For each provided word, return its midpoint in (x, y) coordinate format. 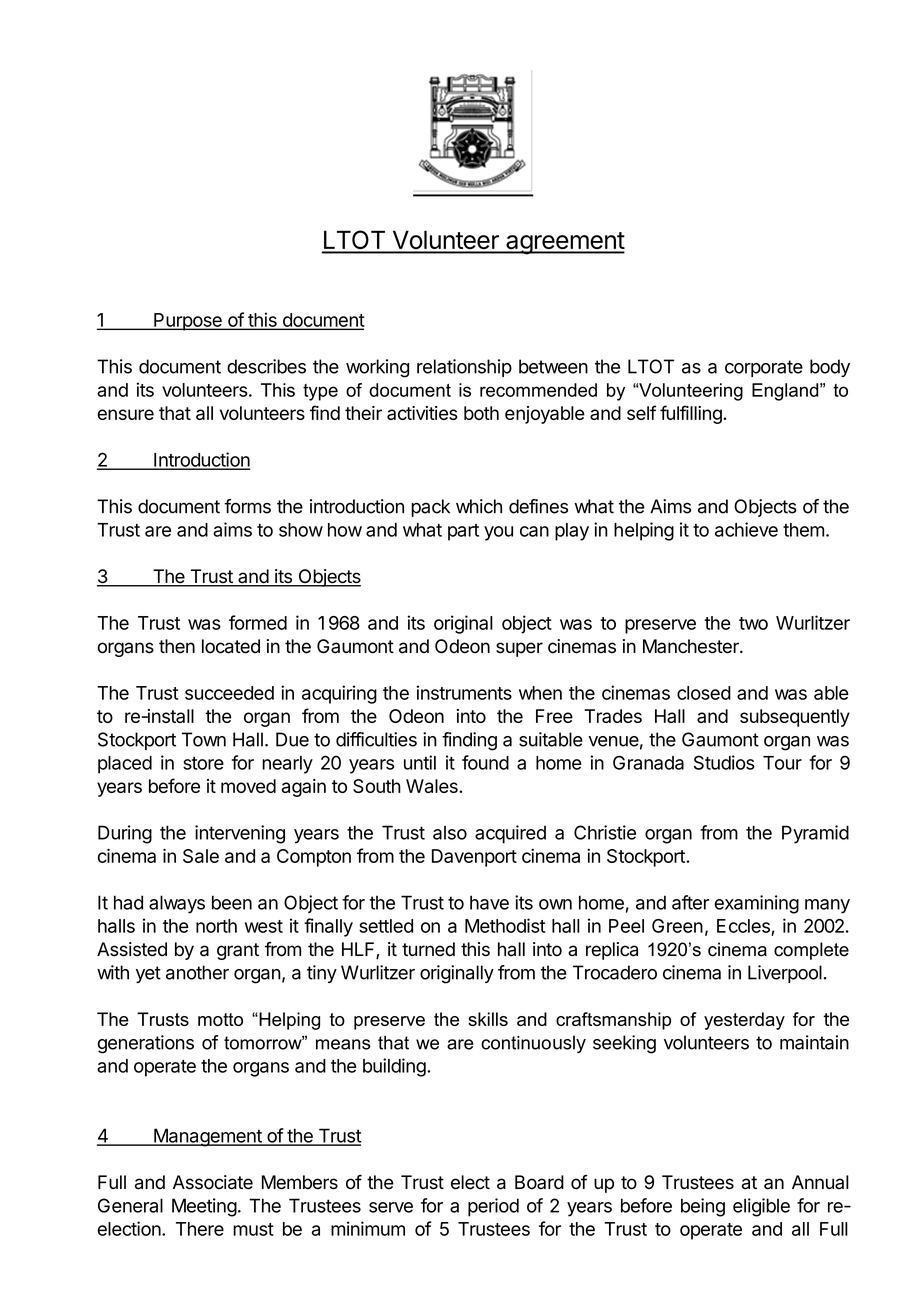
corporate (764, 368)
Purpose (188, 322)
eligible (761, 1207)
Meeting (204, 1207)
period (493, 1207)
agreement (564, 243)
